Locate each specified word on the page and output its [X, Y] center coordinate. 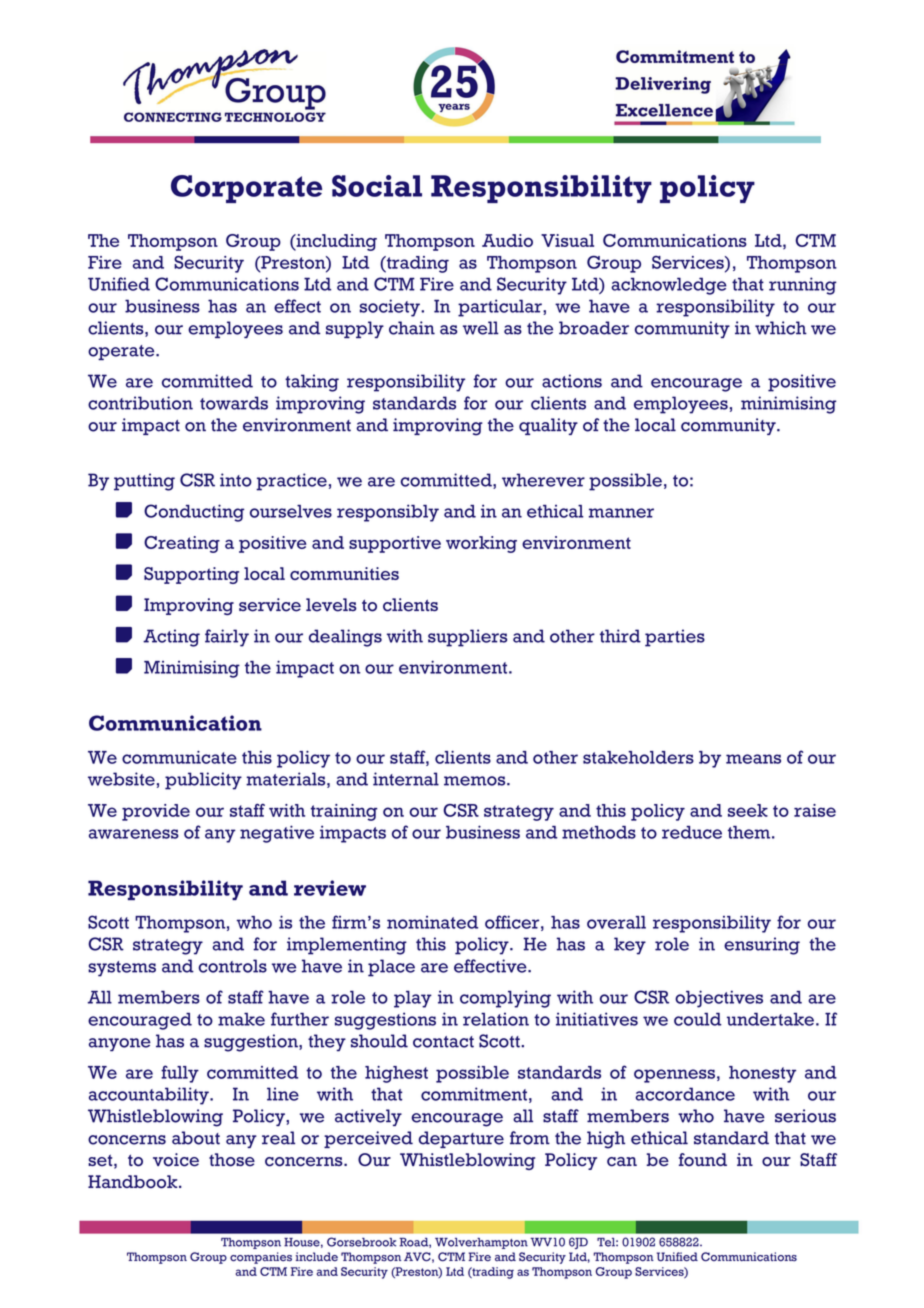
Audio [507, 240]
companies [261, 1258]
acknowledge [669, 286]
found [703, 1160]
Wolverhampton [481, 1243]
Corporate [246, 189]
